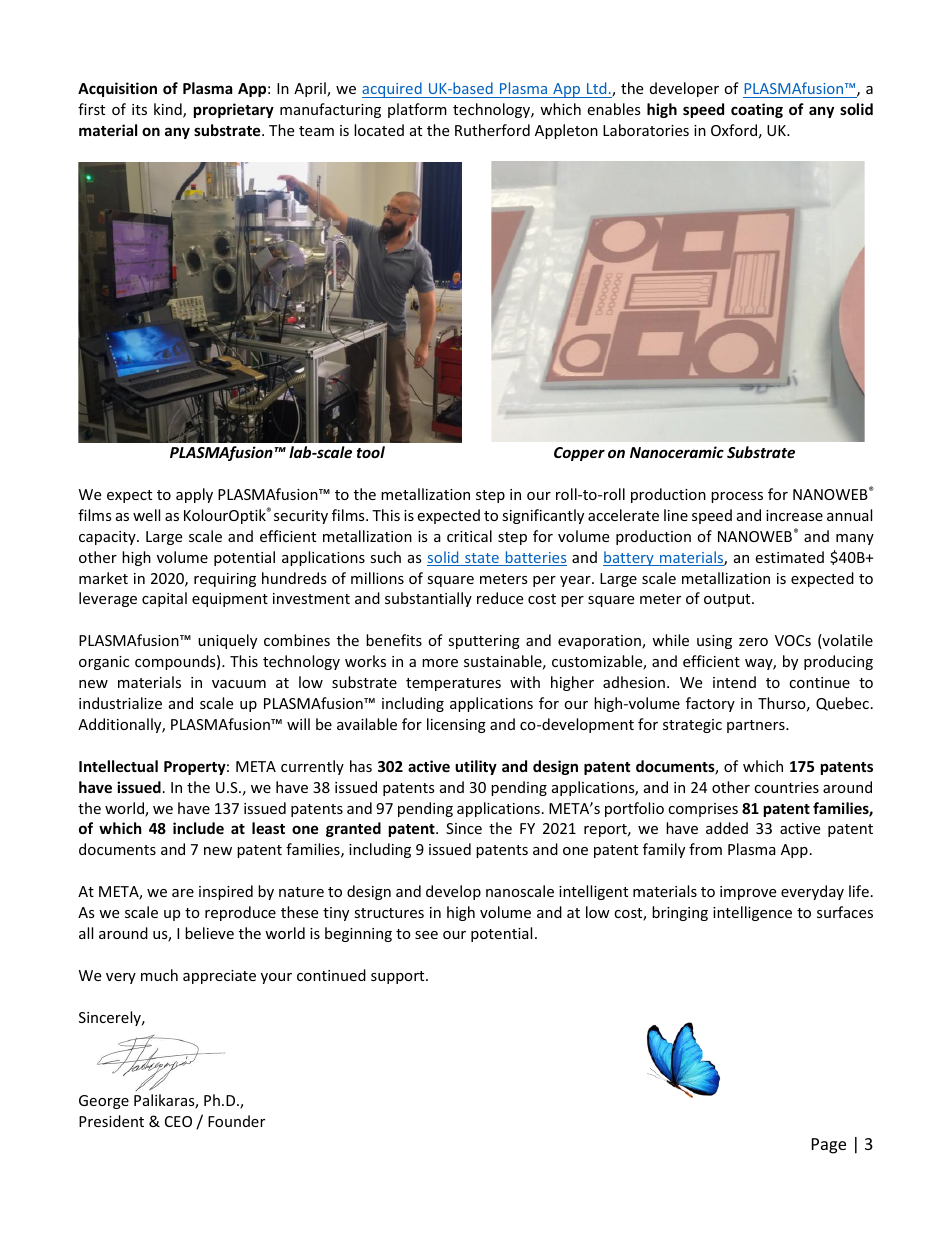 The image size is (952, 1233). What do you see at coordinates (757, 110) in the screenshot?
I see `coating` at bounding box center [757, 110].
